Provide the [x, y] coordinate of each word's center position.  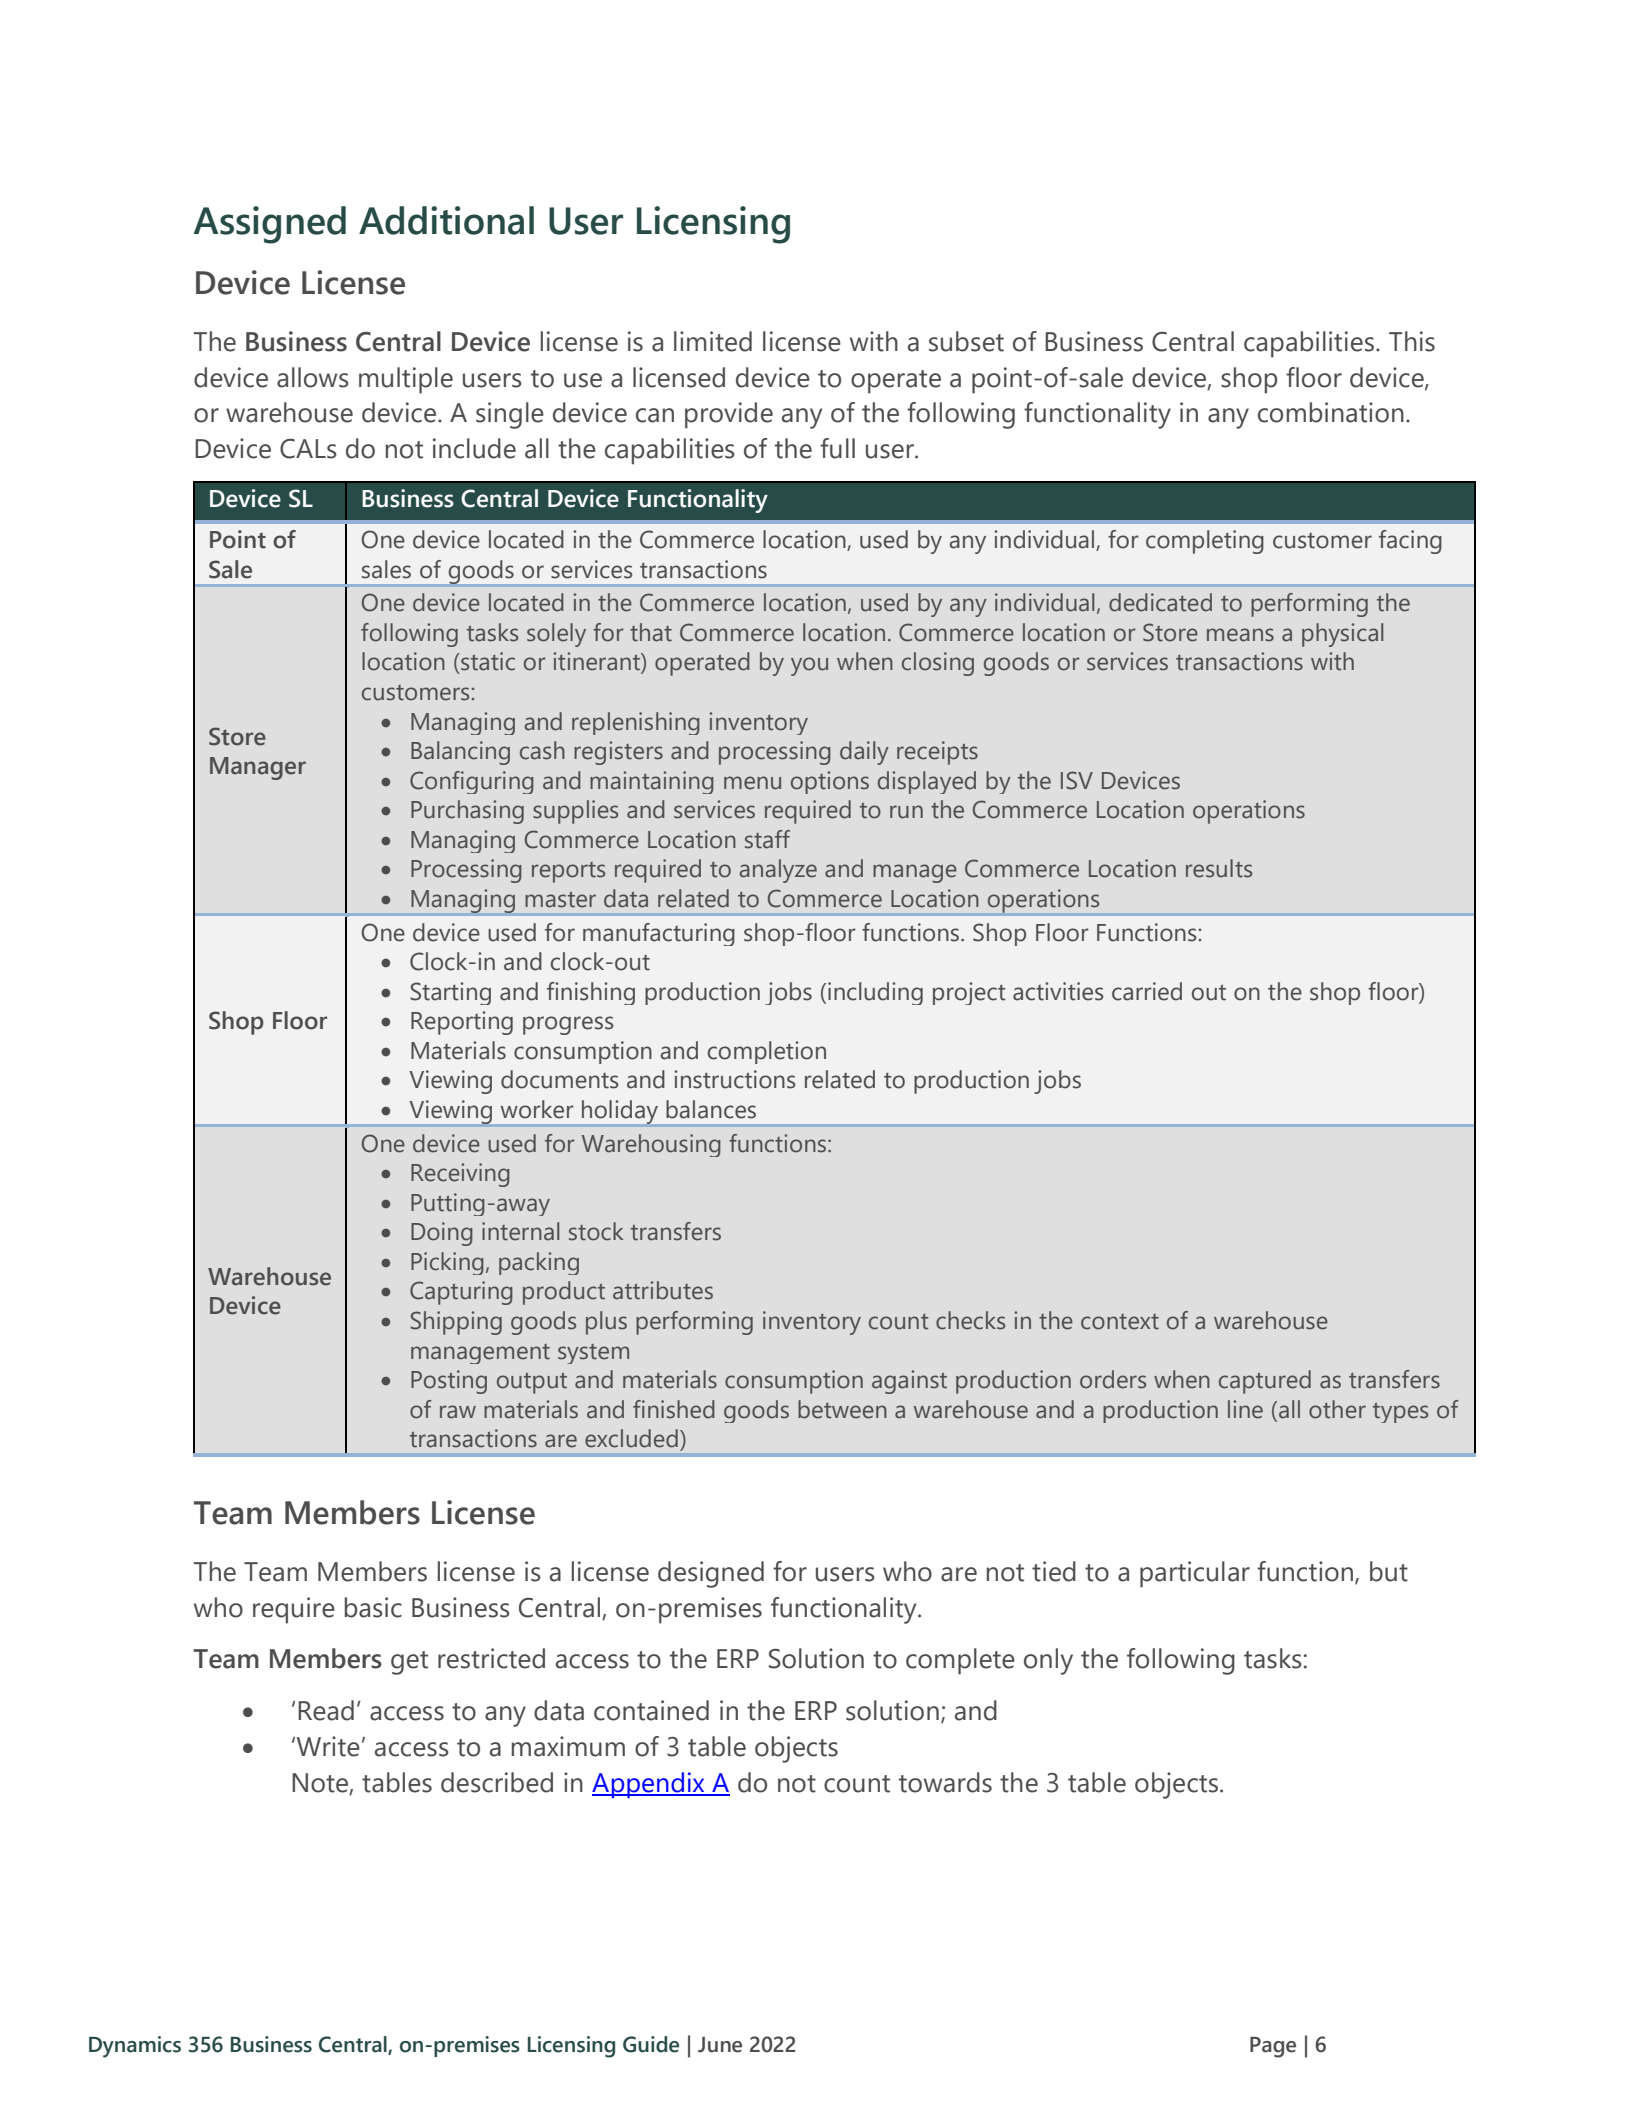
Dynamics [135, 2047]
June [720, 2045]
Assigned [269, 225]
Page [1273, 2047]
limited [713, 341]
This [1412, 341]
